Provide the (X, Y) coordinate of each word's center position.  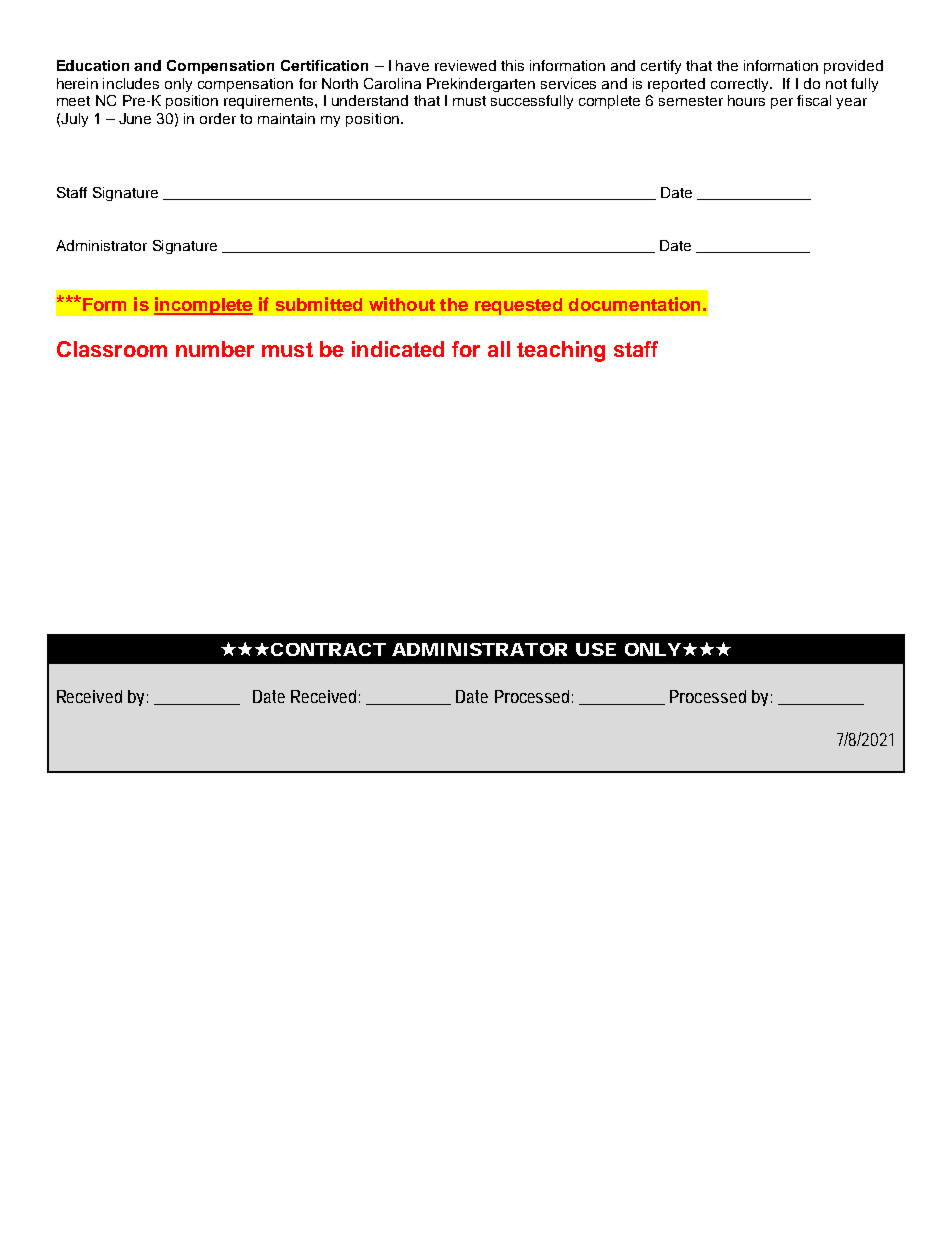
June (135, 118)
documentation (634, 304)
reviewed (465, 65)
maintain (286, 118)
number (215, 349)
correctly (741, 85)
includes (131, 83)
